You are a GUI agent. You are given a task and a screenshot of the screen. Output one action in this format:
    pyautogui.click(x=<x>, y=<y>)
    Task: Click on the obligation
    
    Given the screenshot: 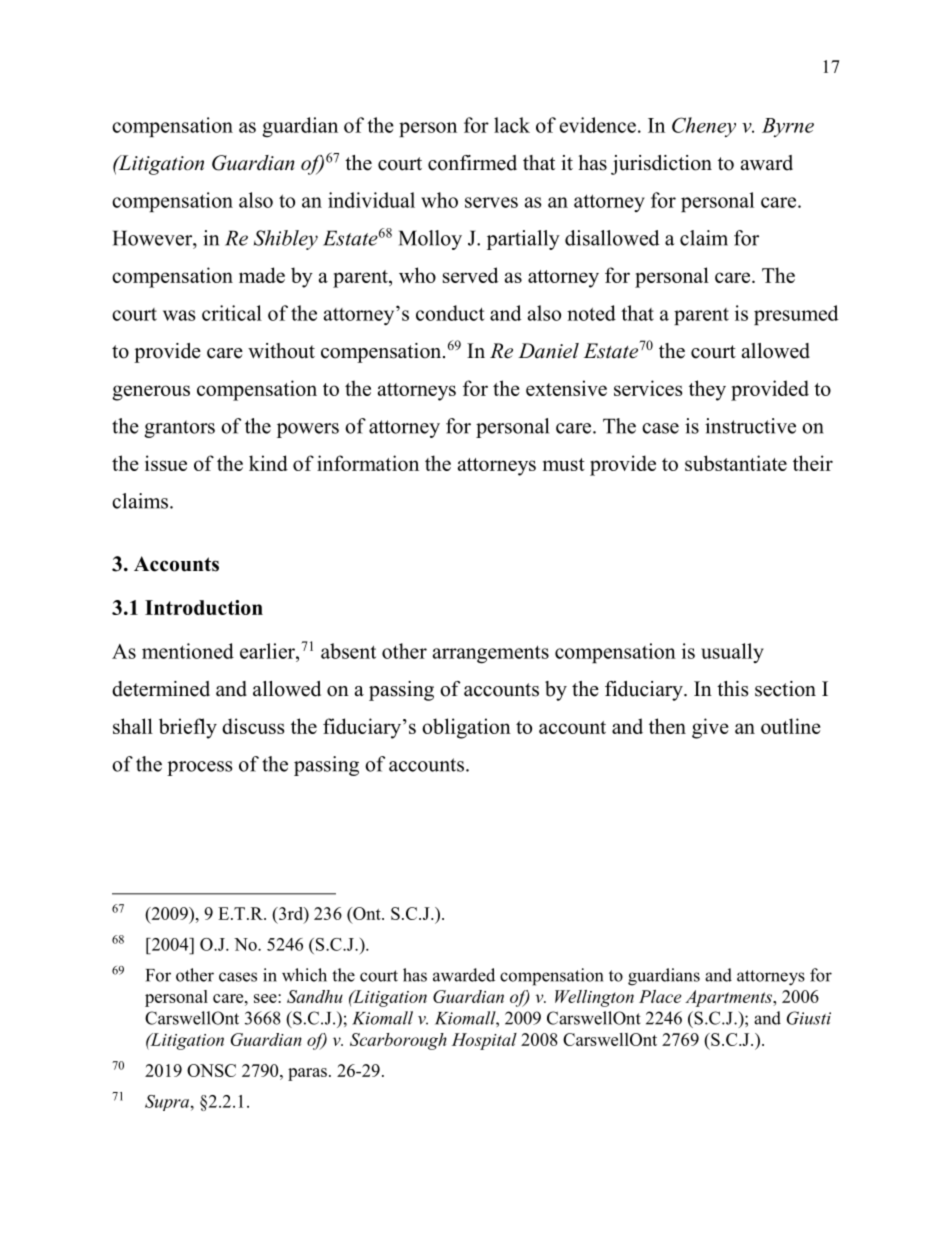 What is the action you would take?
    pyautogui.click(x=466, y=728)
